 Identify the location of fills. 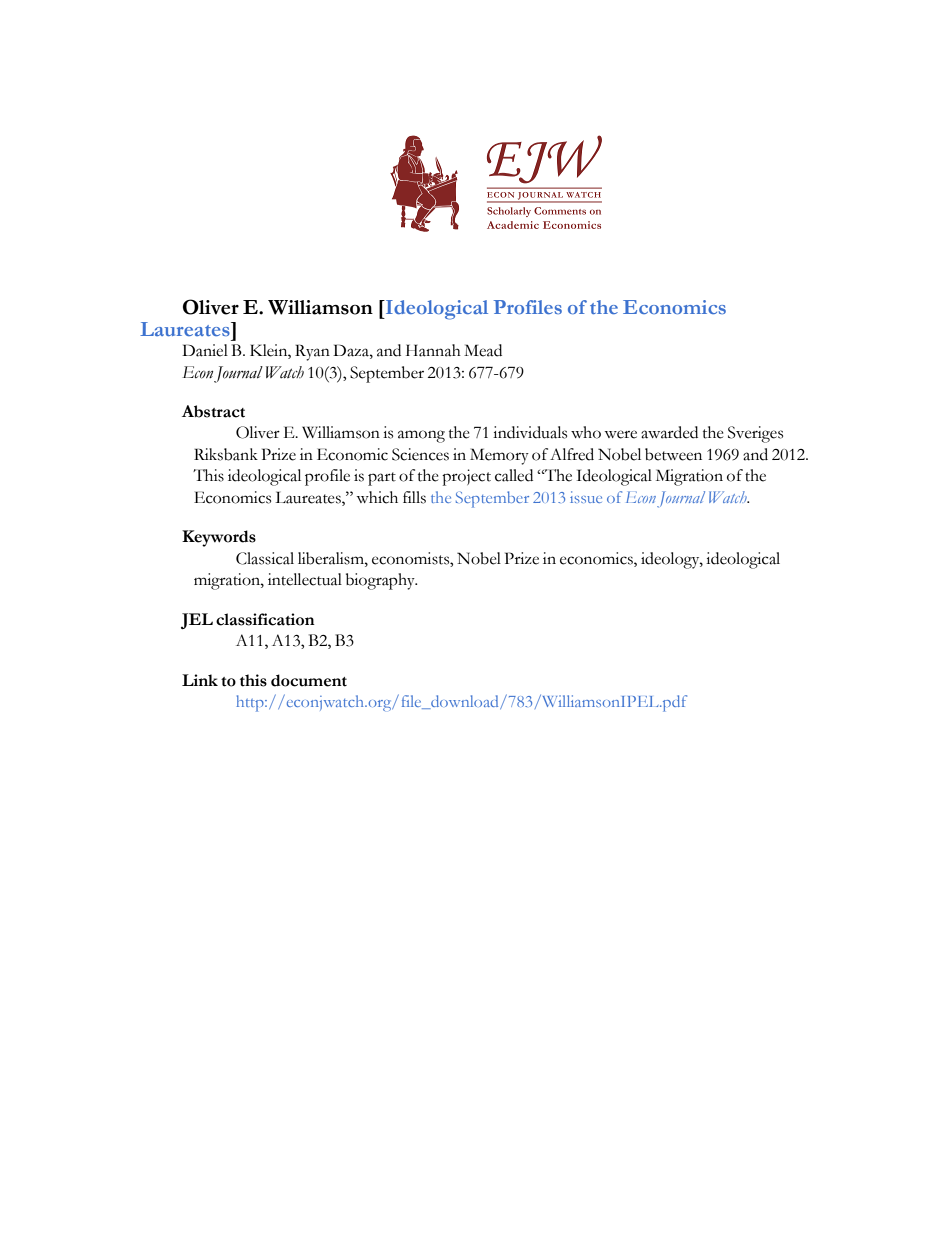
(414, 497).
